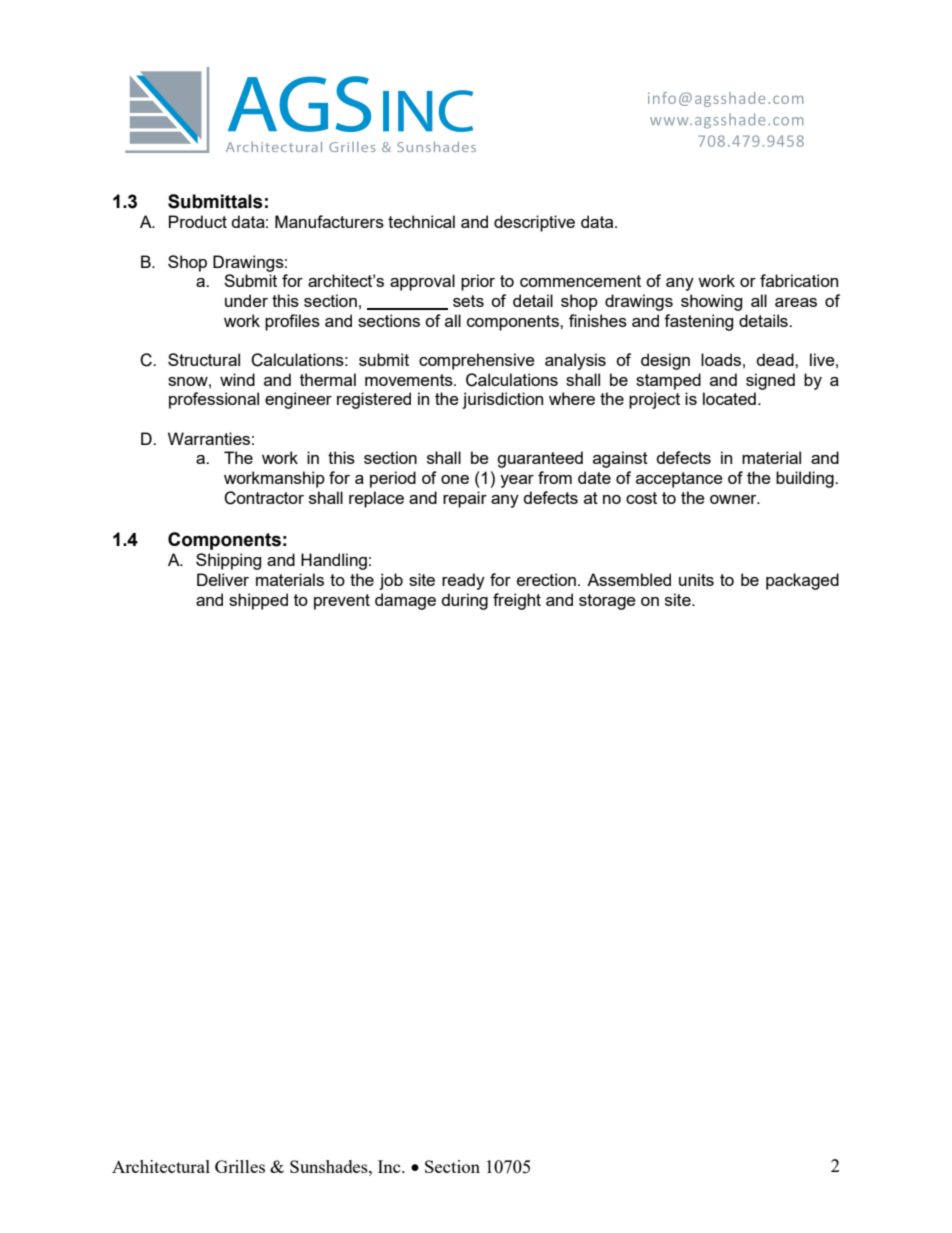 The image size is (952, 1233). What do you see at coordinates (228, 561) in the image?
I see `Shipping` at bounding box center [228, 561].
